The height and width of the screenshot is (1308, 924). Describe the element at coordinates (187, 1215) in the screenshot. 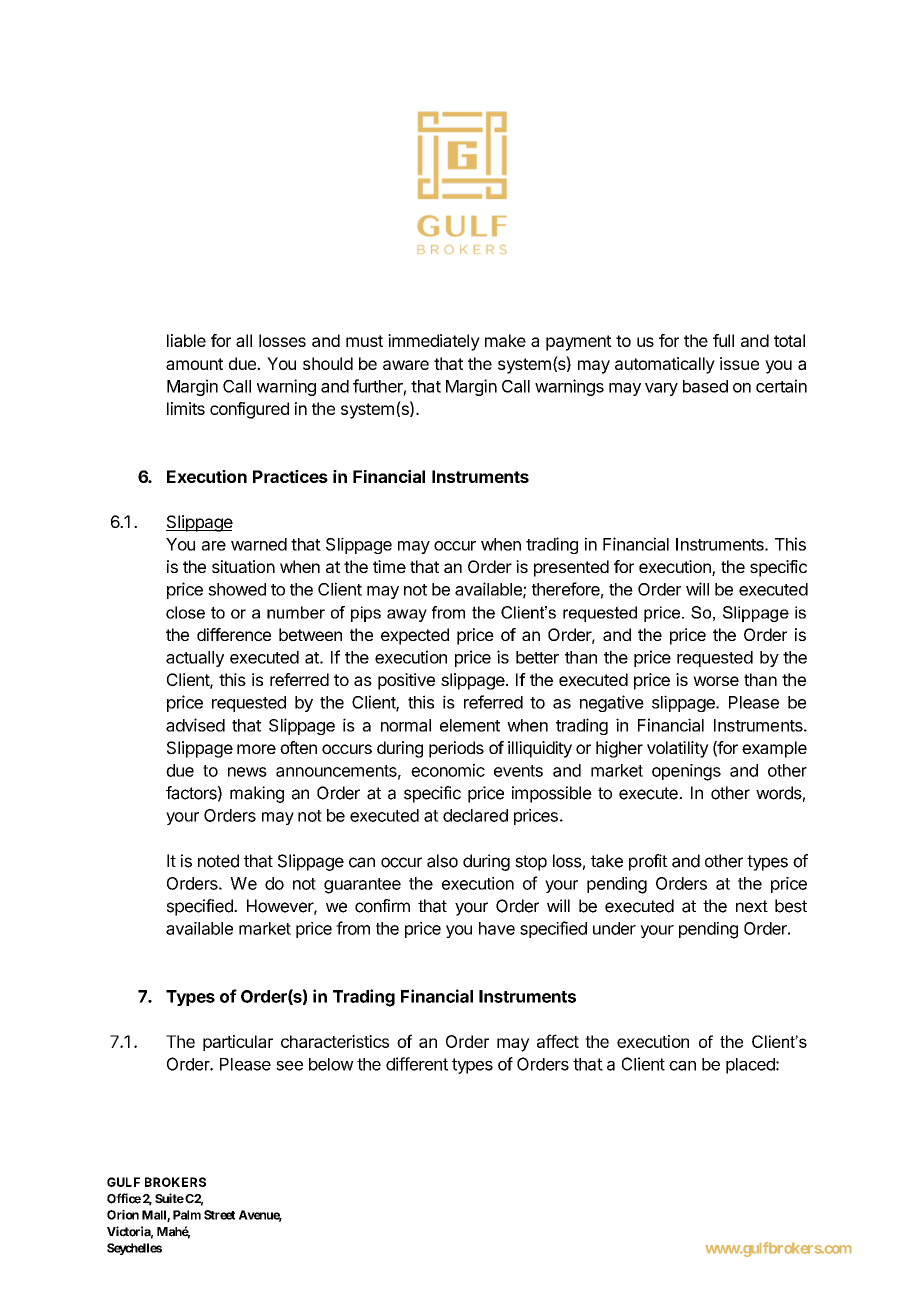

I see `Palm` at that location.
